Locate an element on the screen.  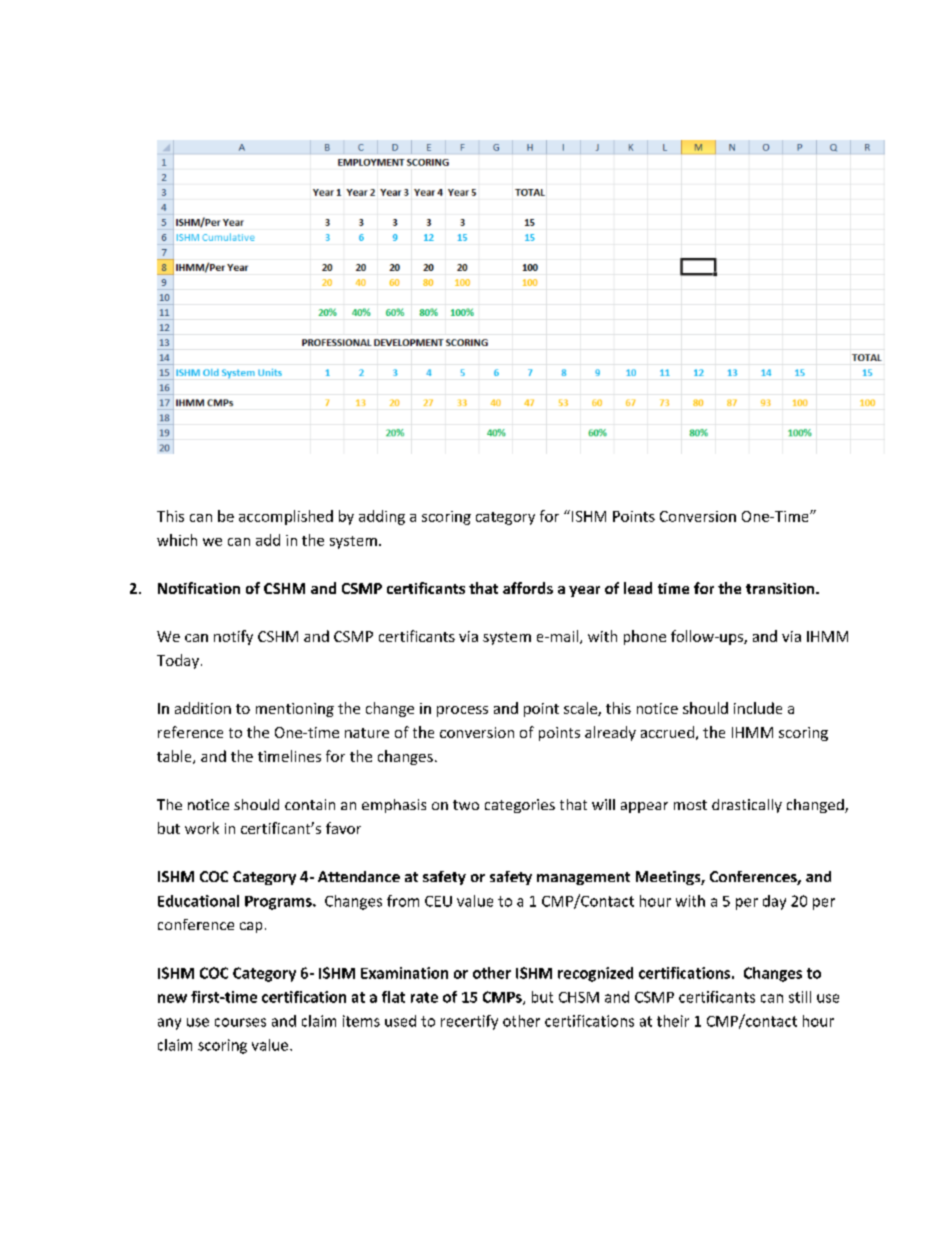
transition is located at coordinates (781, 588).
